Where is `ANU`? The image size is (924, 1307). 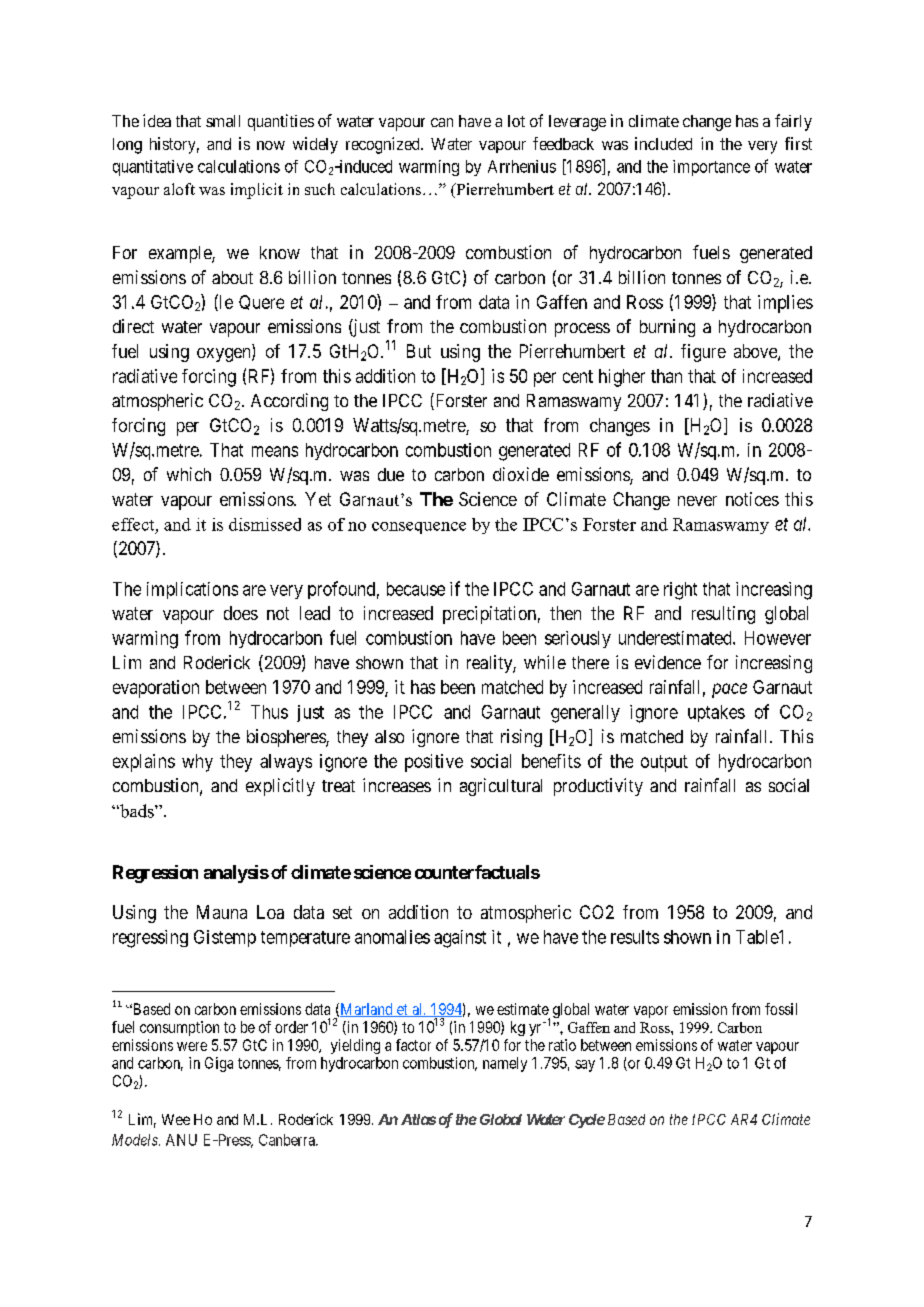
ANU is located at coordinates (181, 1140).
